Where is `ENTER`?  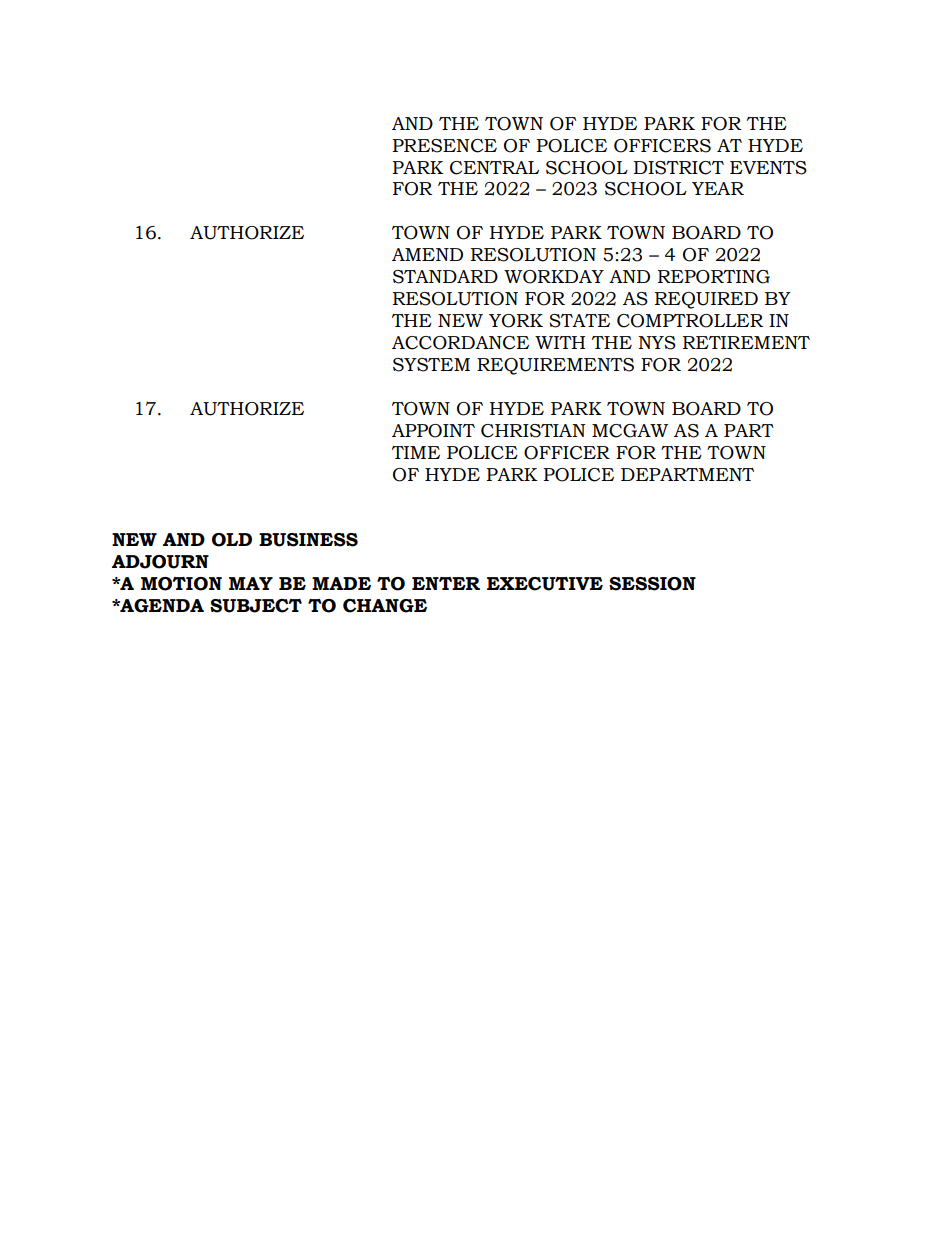 ENTER is located at coordinates (446, 583).
